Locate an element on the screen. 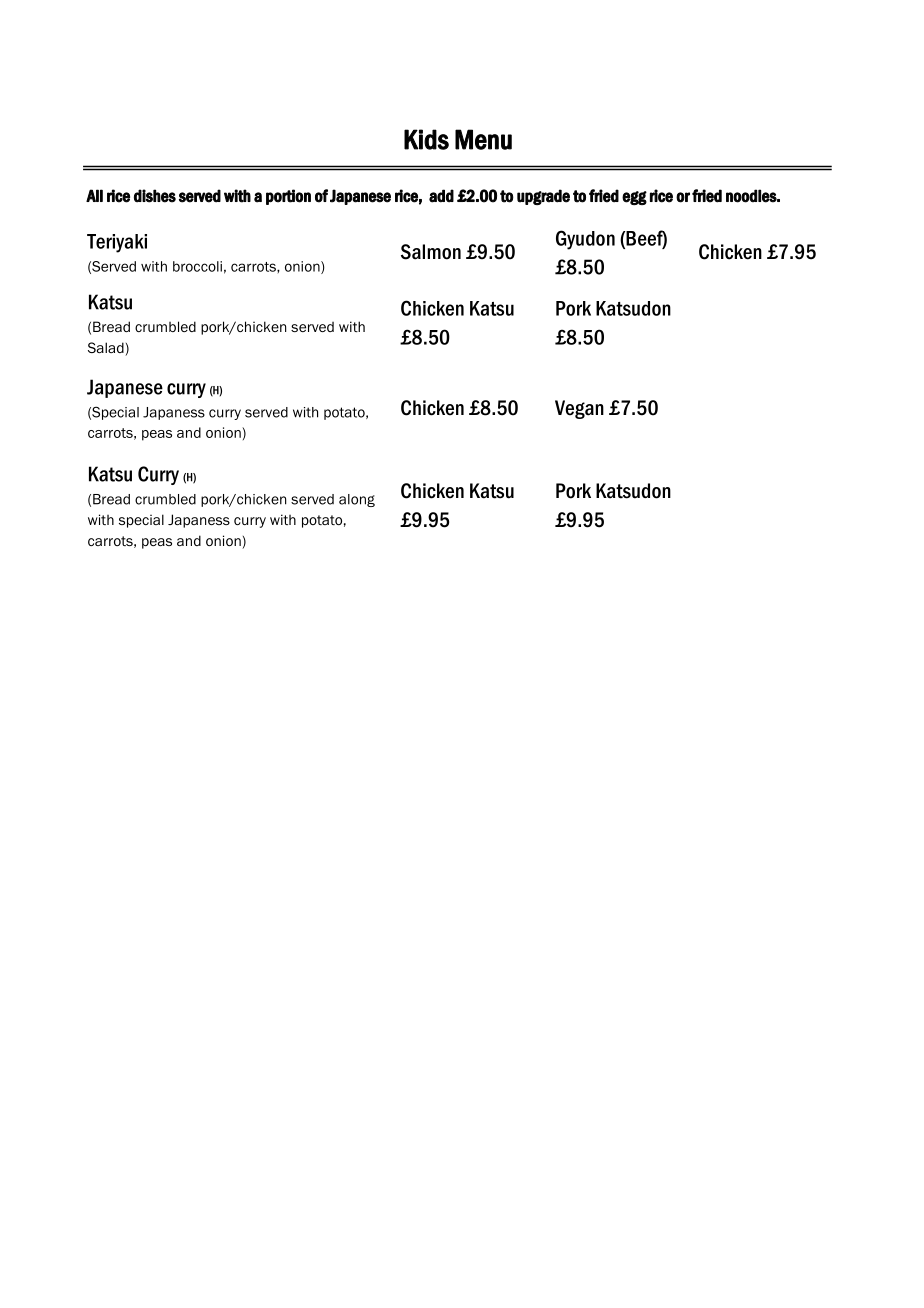  add is located at coordinates (441, 196).
